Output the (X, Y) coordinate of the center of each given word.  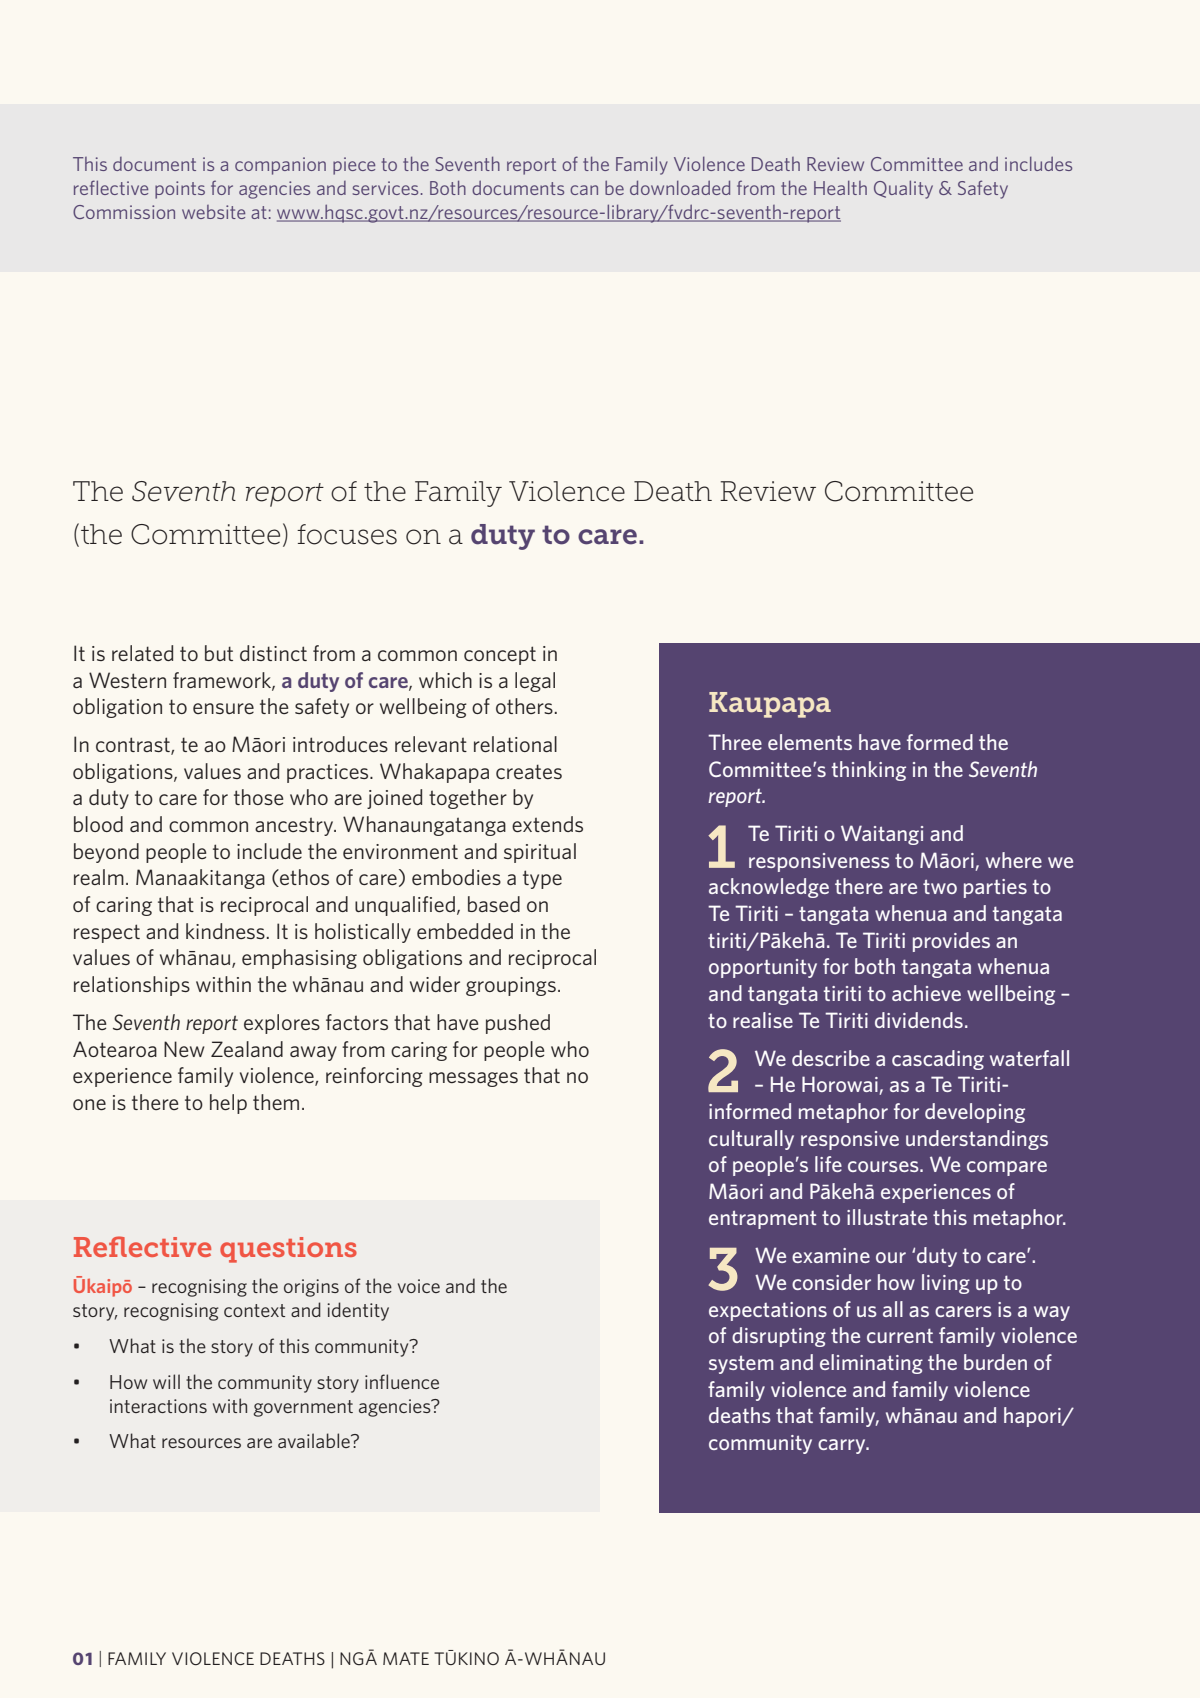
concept (500, 655)
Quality (903, 189)
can (584, 190)
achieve (926, 993)
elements (810, 742)
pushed (518, 1024)
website (213, 212)
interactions (158, 1406)
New (184, 1049)
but (219, 653)
